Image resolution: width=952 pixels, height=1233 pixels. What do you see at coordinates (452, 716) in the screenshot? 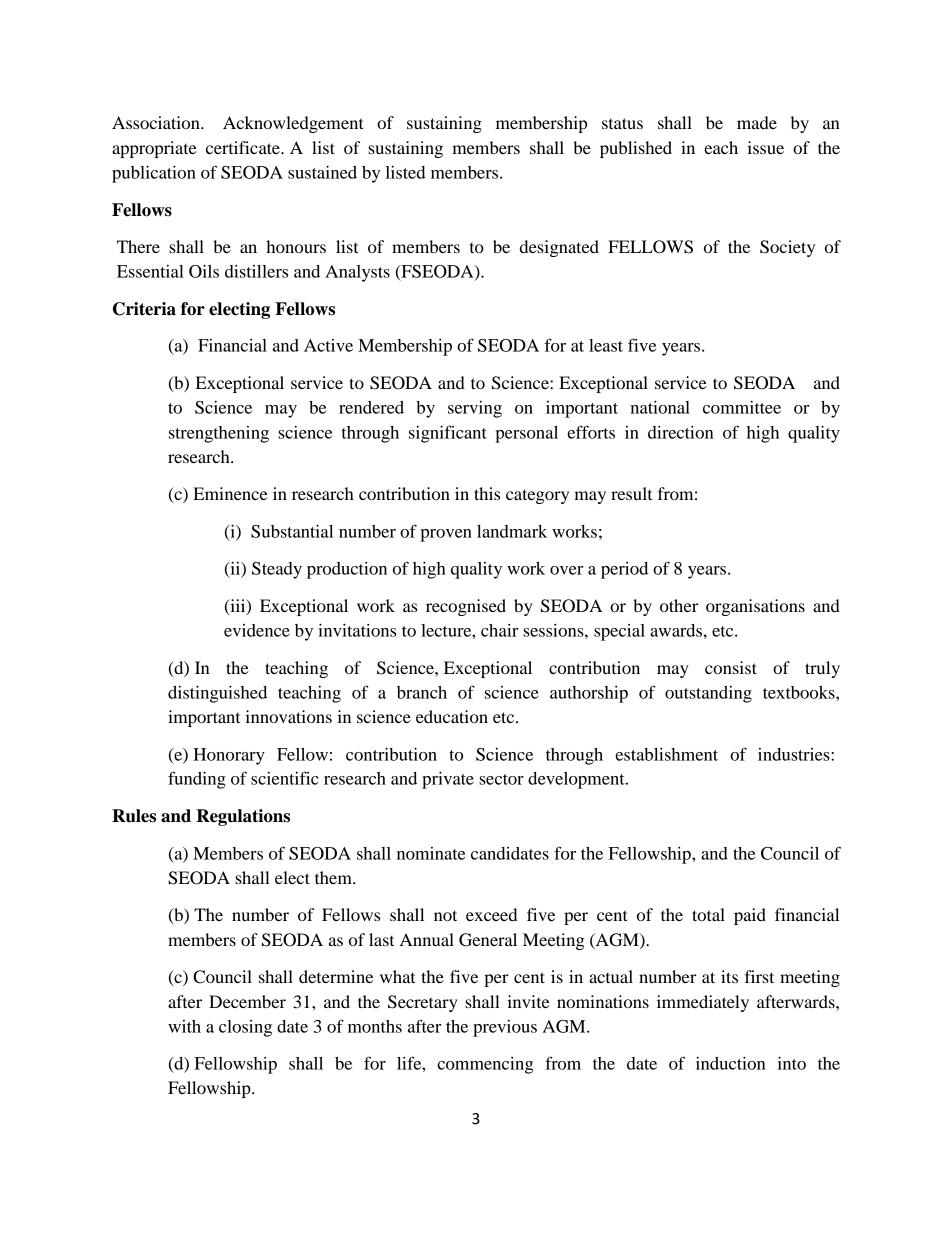
I see `education` at bounding box center [452, 716].
